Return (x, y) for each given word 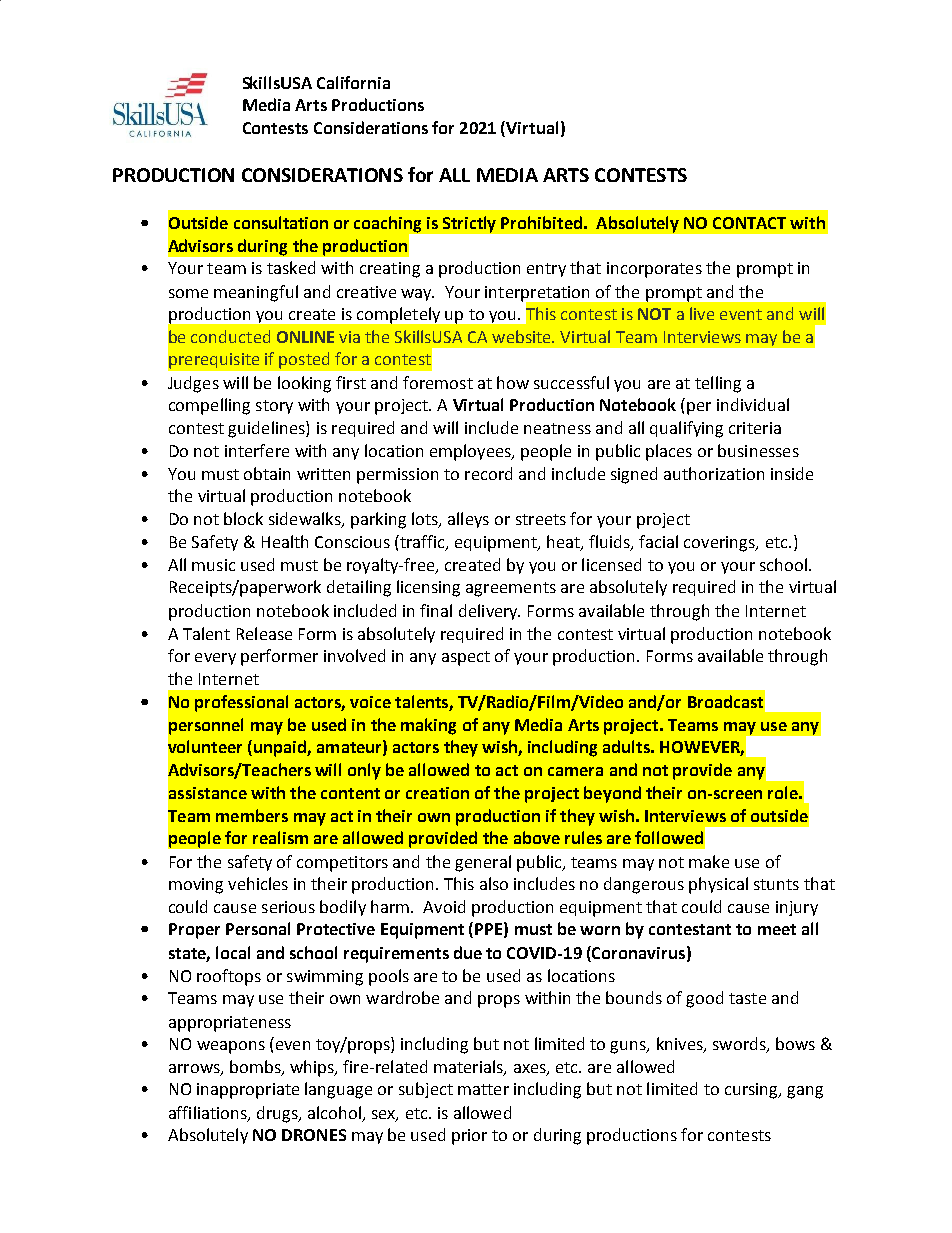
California (353, 82)
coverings (720, 544)
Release (264, 633)
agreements (511, 589)
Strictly (469, 224)
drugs (278, 1114)
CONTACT (749, 223)
